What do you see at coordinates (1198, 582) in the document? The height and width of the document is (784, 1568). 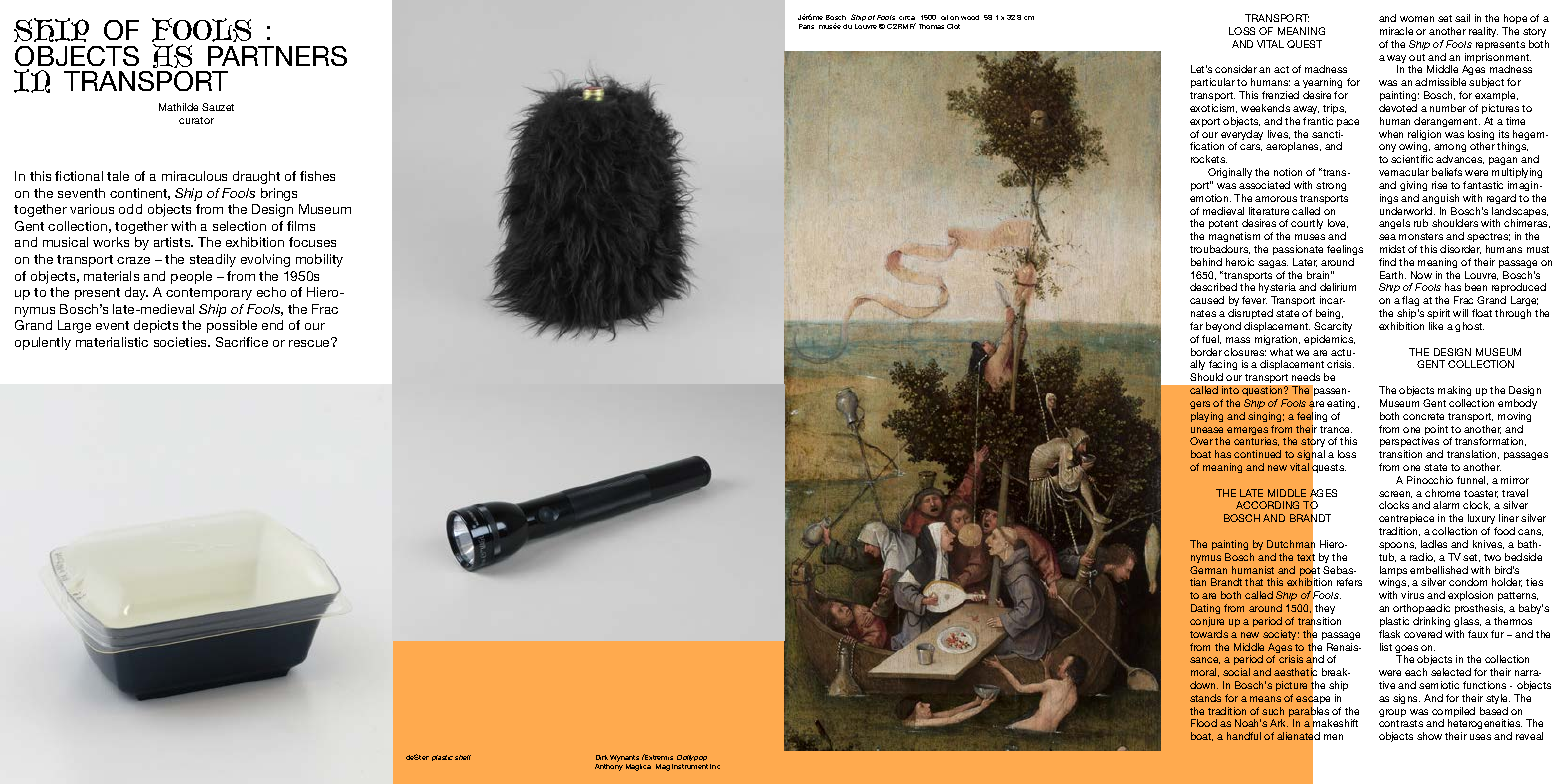 I see `tian` at bounding box center [1198, 582].
